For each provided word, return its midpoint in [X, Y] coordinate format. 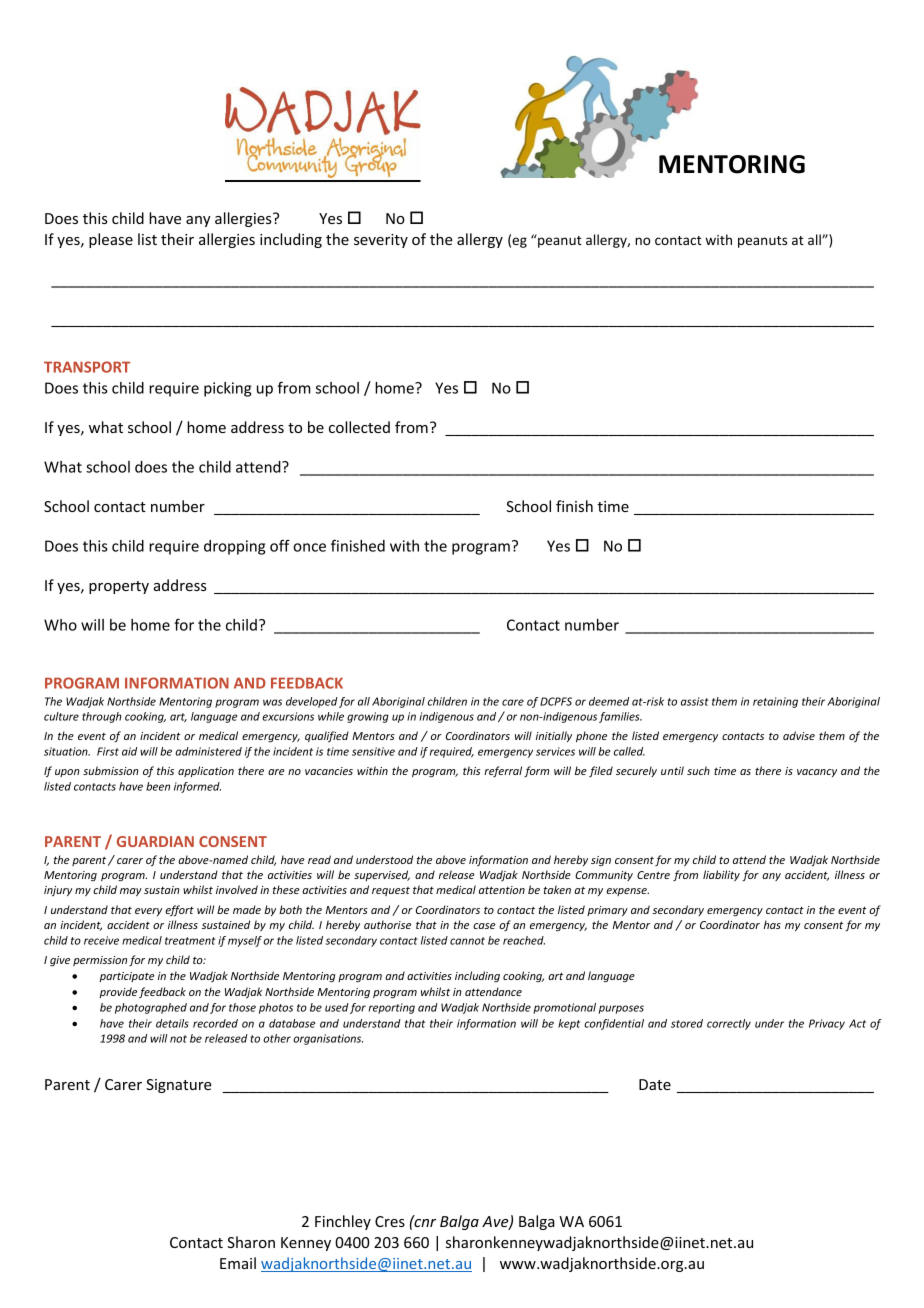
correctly [729, 1024]
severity [381, 241]
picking [227, 389]
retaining [775, 702]
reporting [392, 1008]
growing [368, 717]
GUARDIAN [155, 841]
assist [695, 701]
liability [721, 875]
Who [60, 625]
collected [359, 427]
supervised [382, 875]
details [172, 1023]
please [111, 240]
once [309, 547]
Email [238, 1263]
